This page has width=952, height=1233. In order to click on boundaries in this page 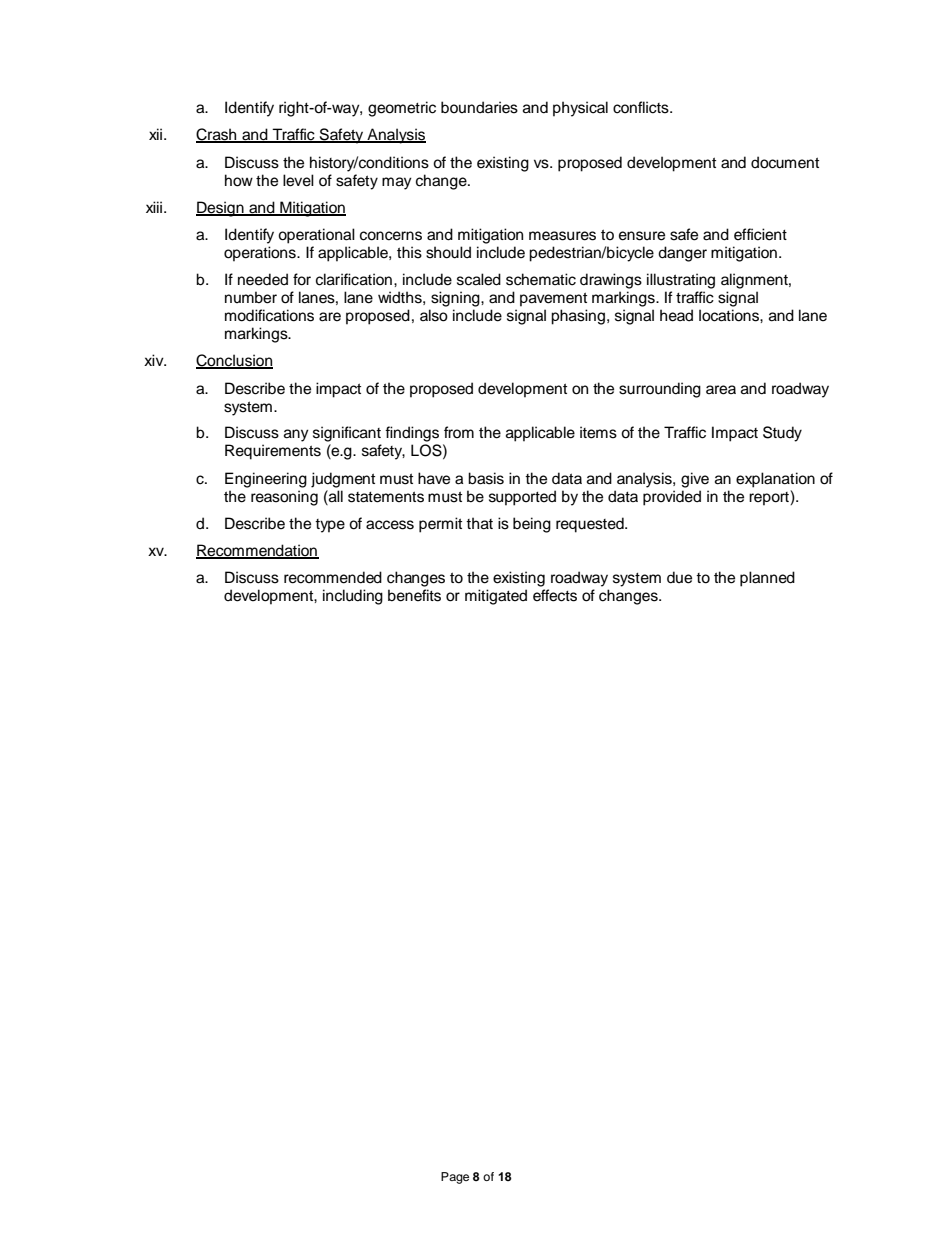, I will do `click(479, 107)`.
